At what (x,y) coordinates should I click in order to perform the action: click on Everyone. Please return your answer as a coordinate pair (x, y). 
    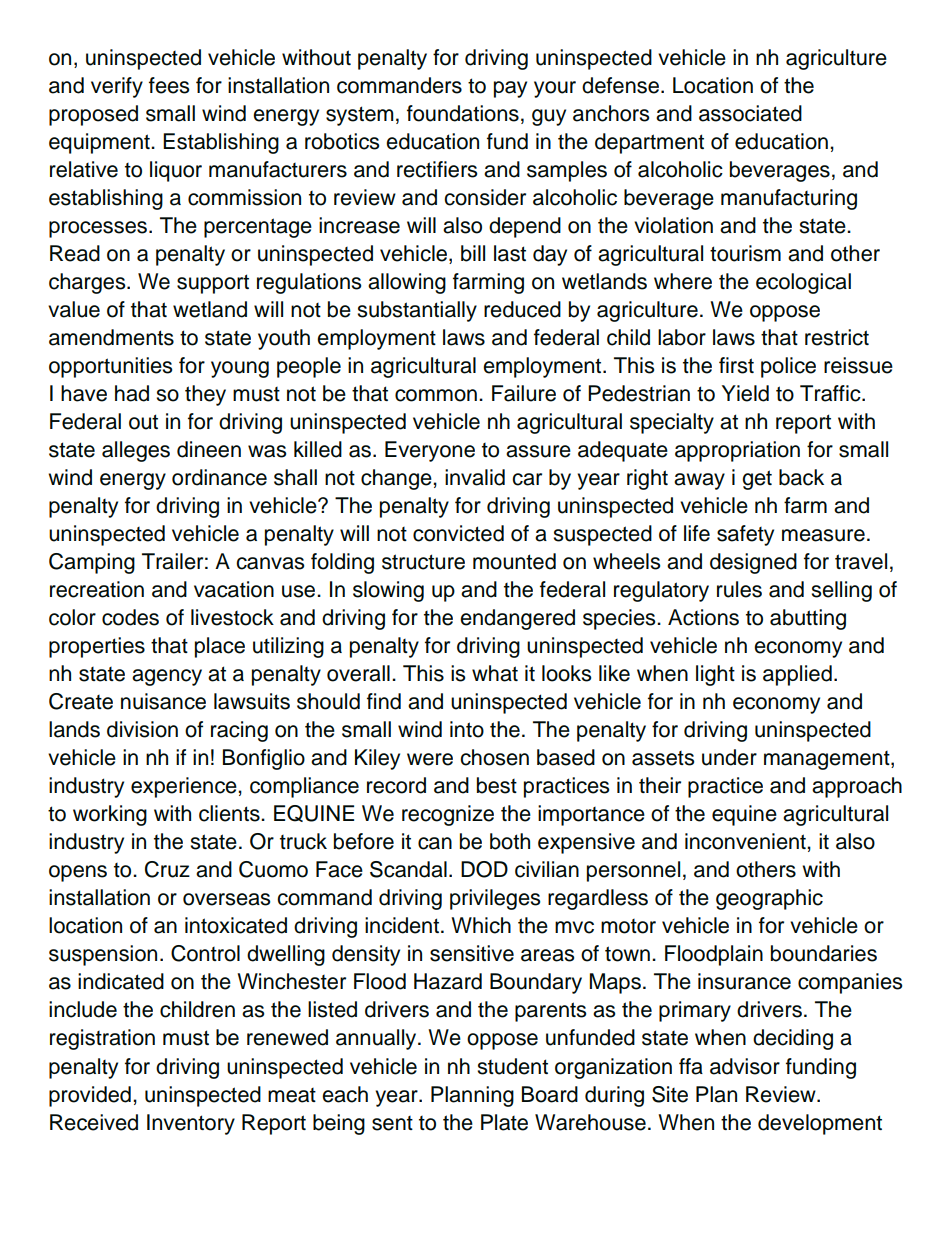
    Looking at the image, I should click on (430, 451).
